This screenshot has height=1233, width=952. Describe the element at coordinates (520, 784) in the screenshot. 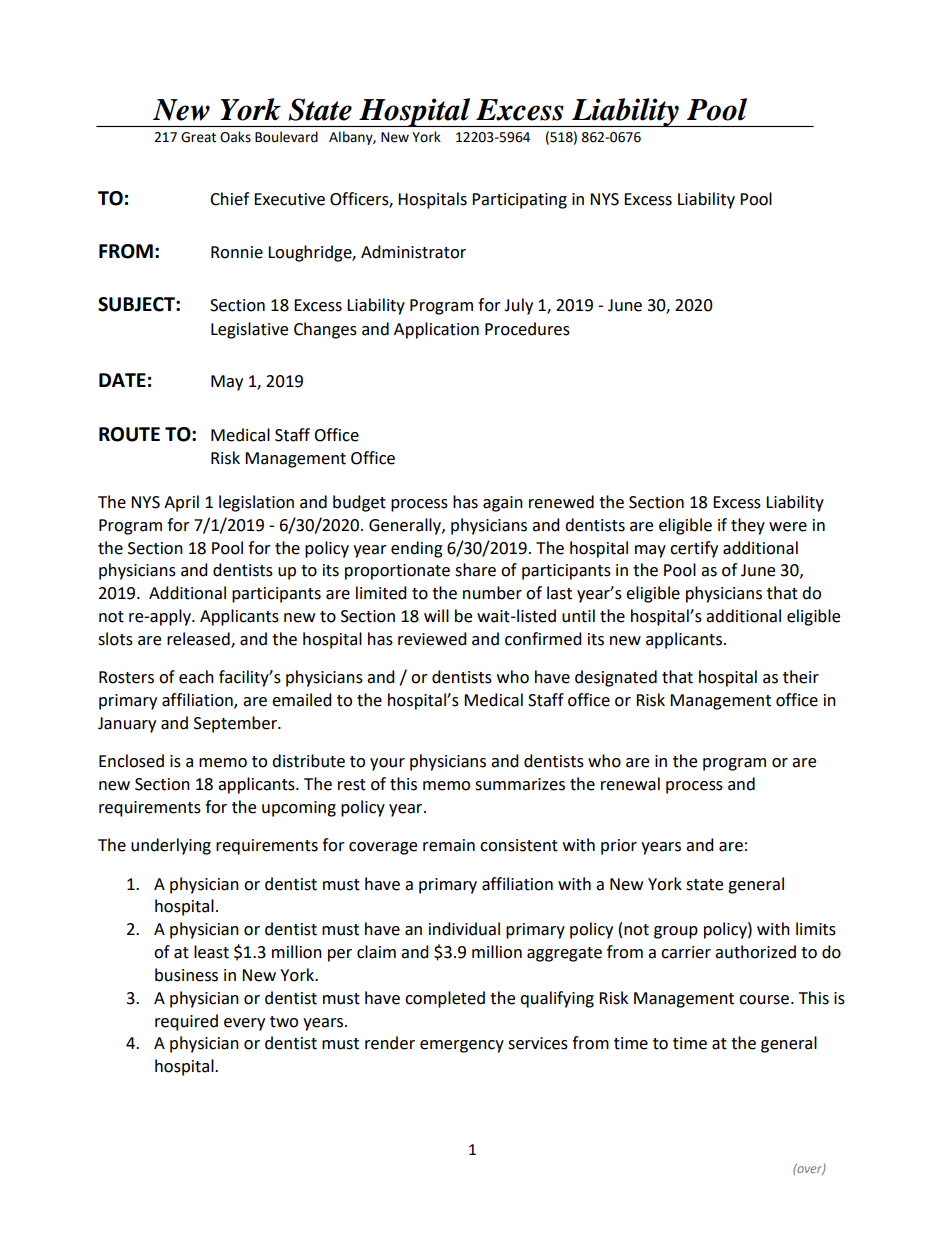

I see `summarizes` at that location.
